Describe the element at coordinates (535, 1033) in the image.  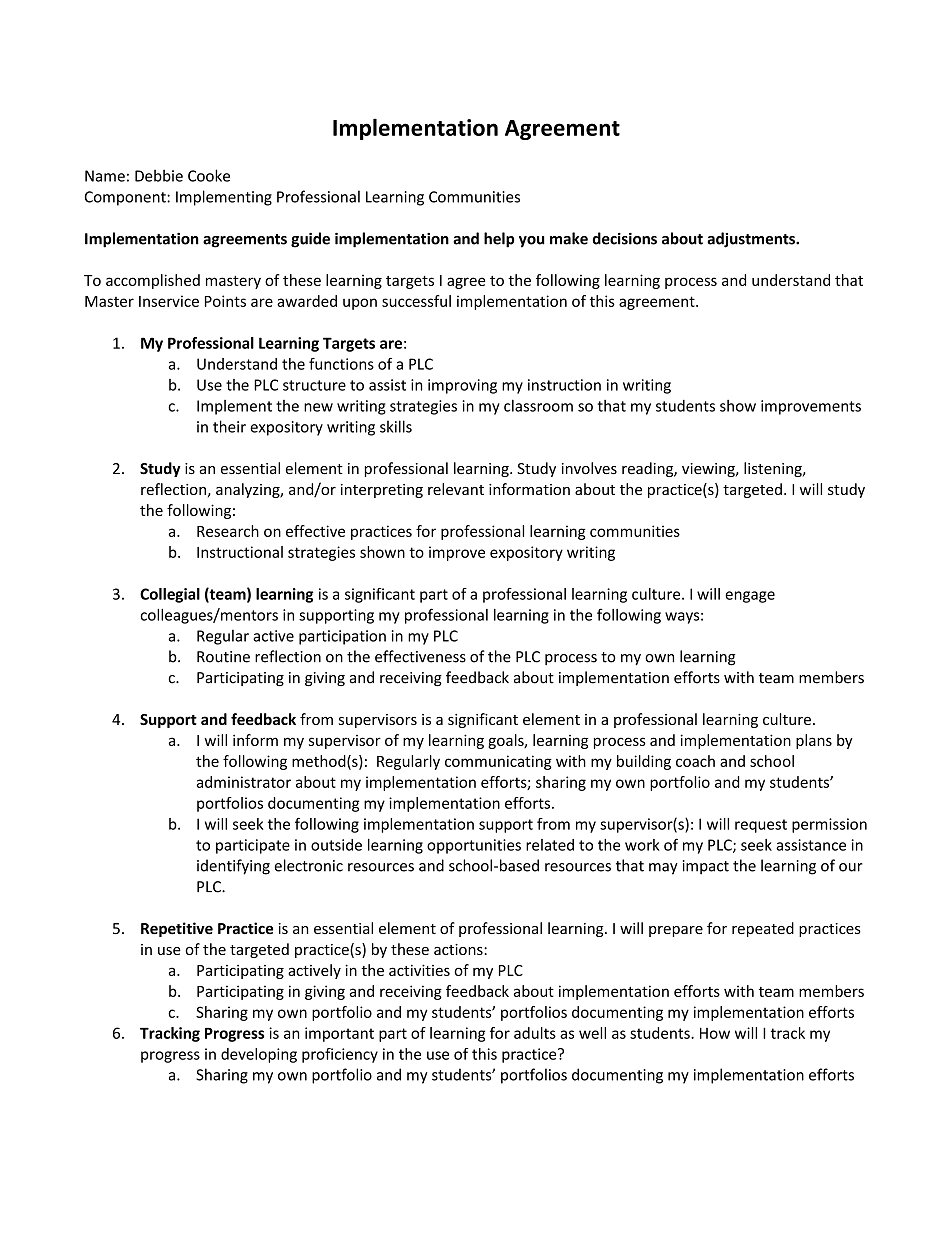
I see `adults` at that location.
